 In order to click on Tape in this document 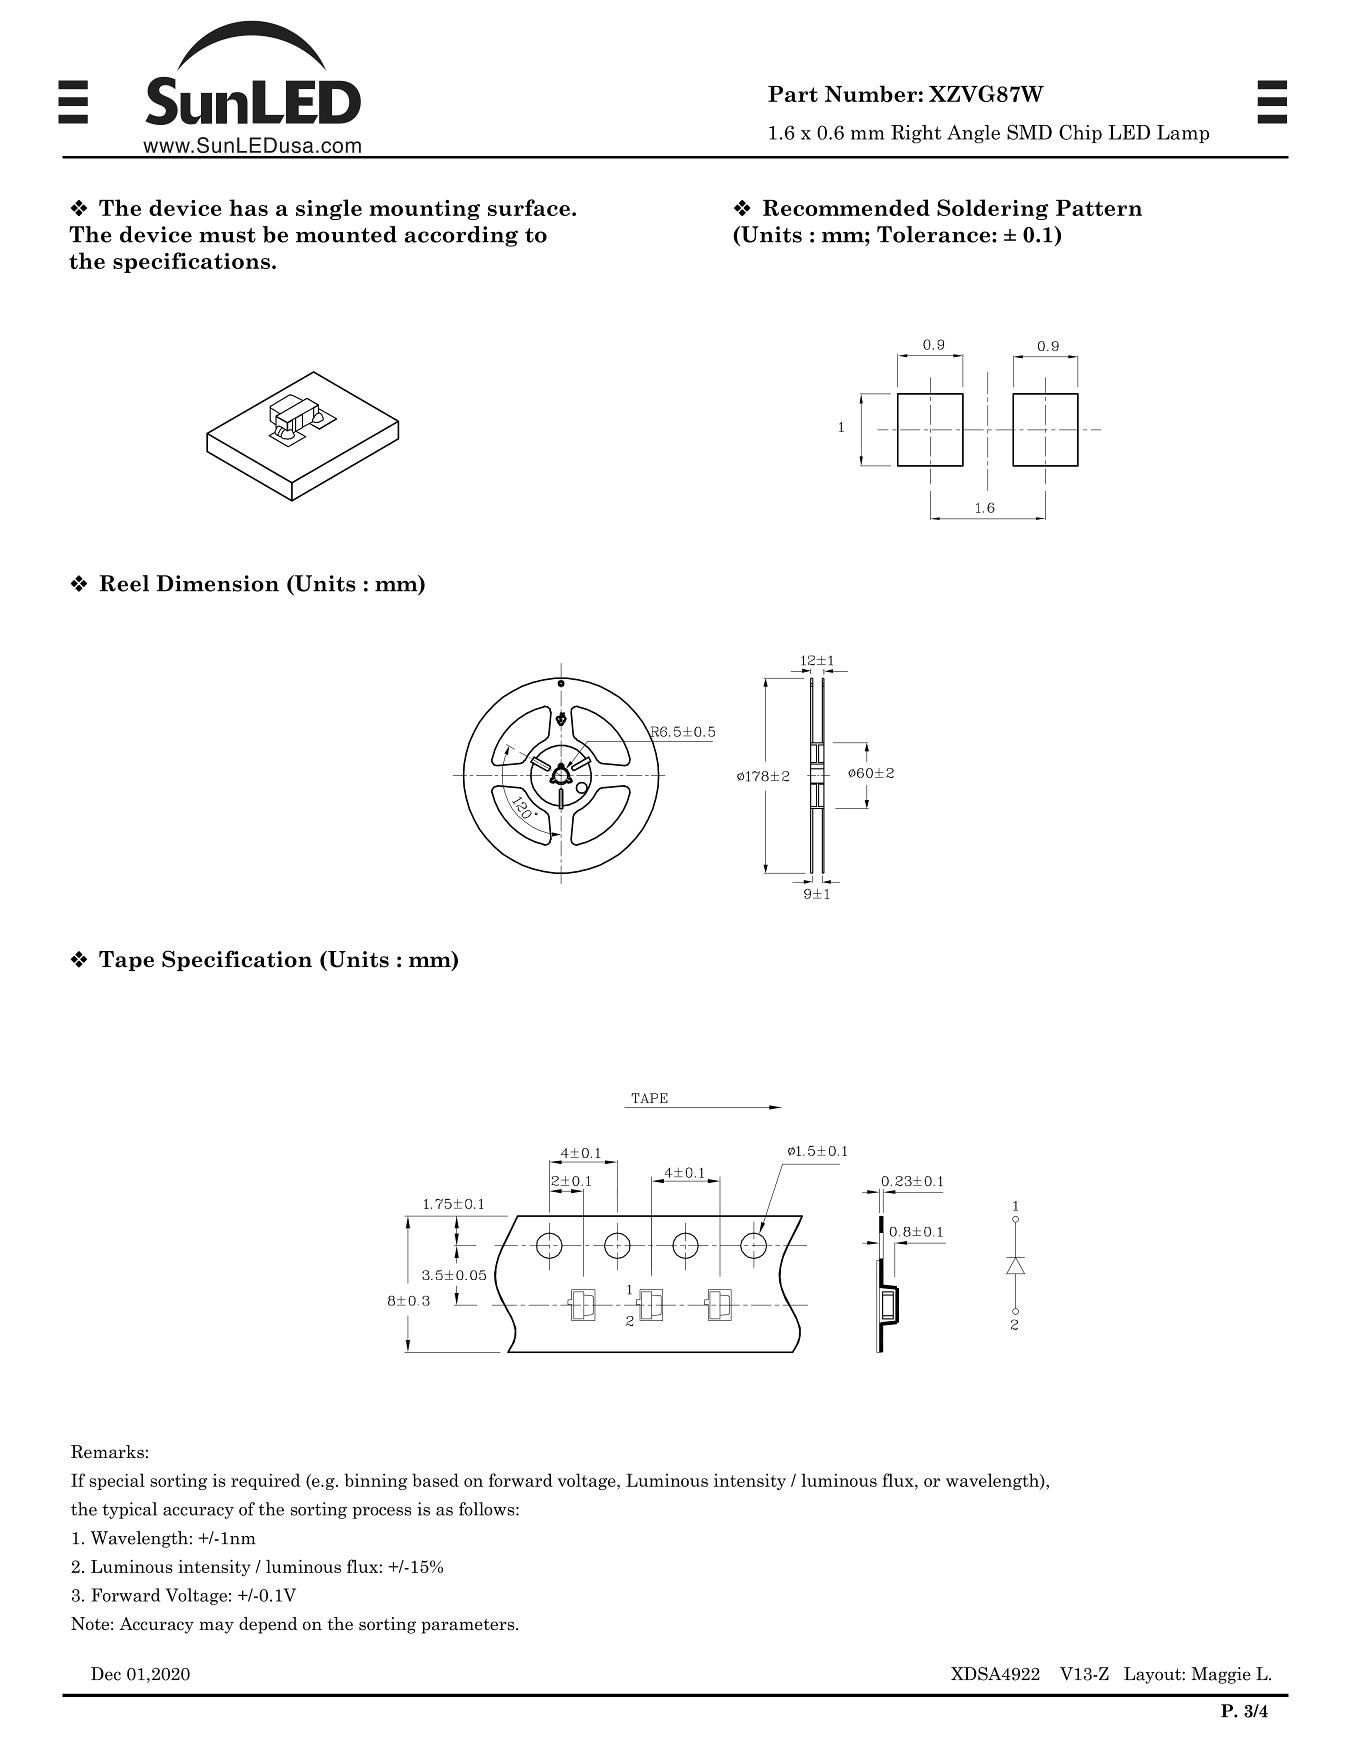, I will do `click(126, 961)`.
